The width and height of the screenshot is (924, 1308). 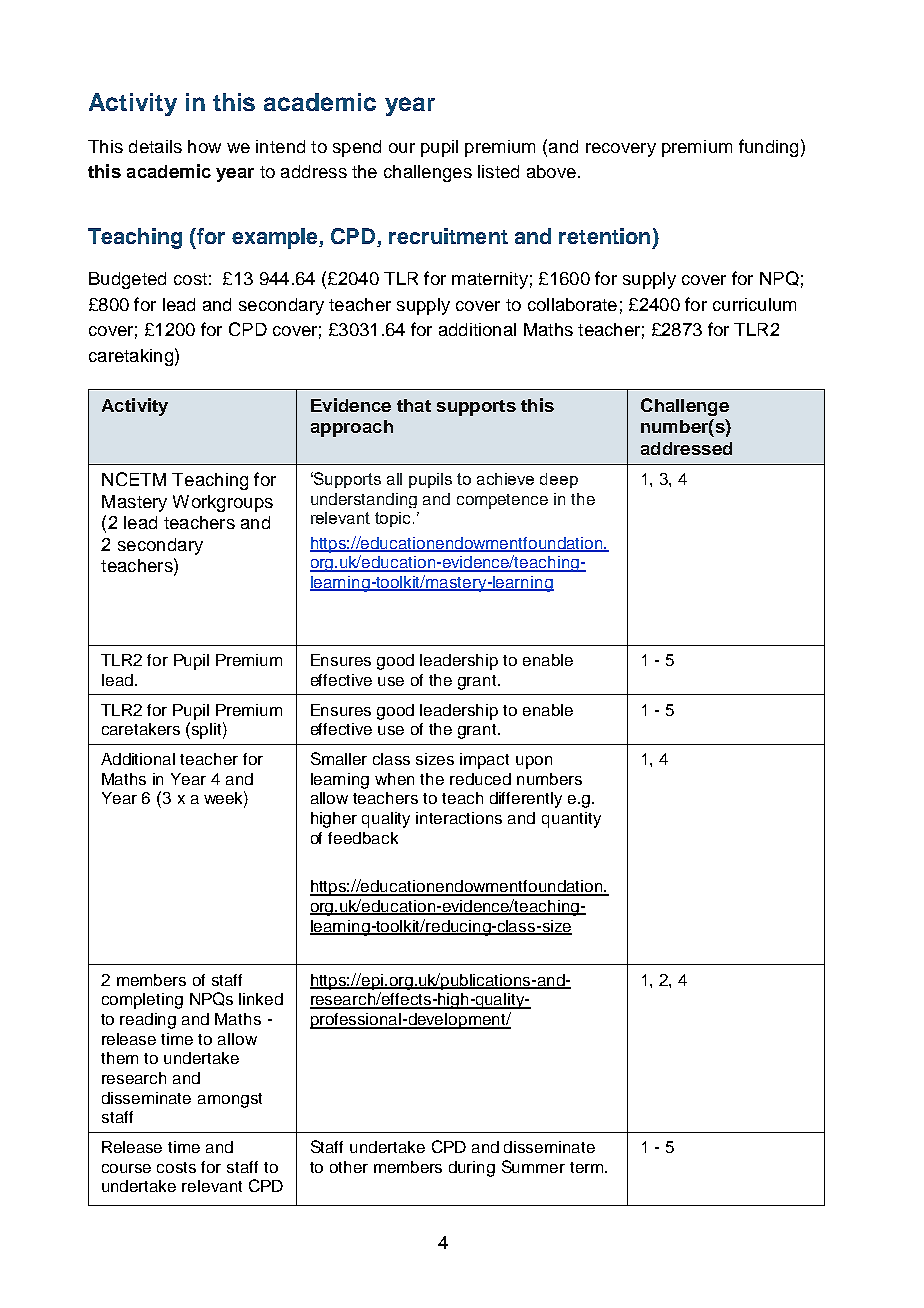 What do you see at coordinates (414, 405) in the screenshot?
I see `that` at bounding box center [414, 405].
